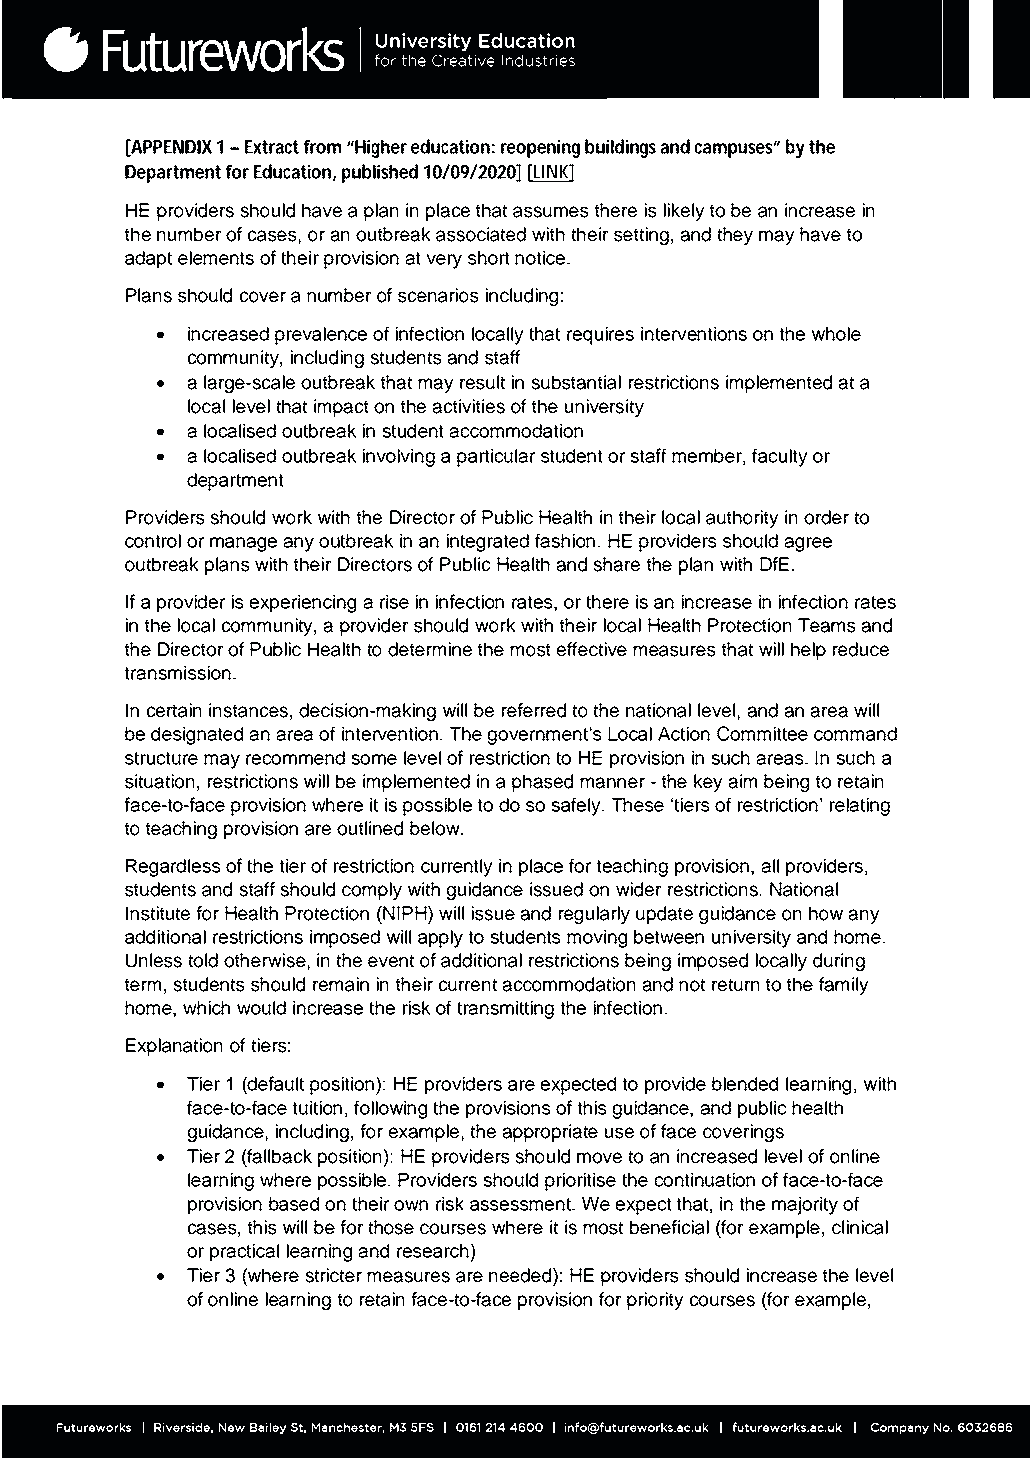 Image resolution: width=1030 pixels, height=1458 pixels. Describe the element at coordinates (540, 149) in the document. I see `reopening` at that location.
